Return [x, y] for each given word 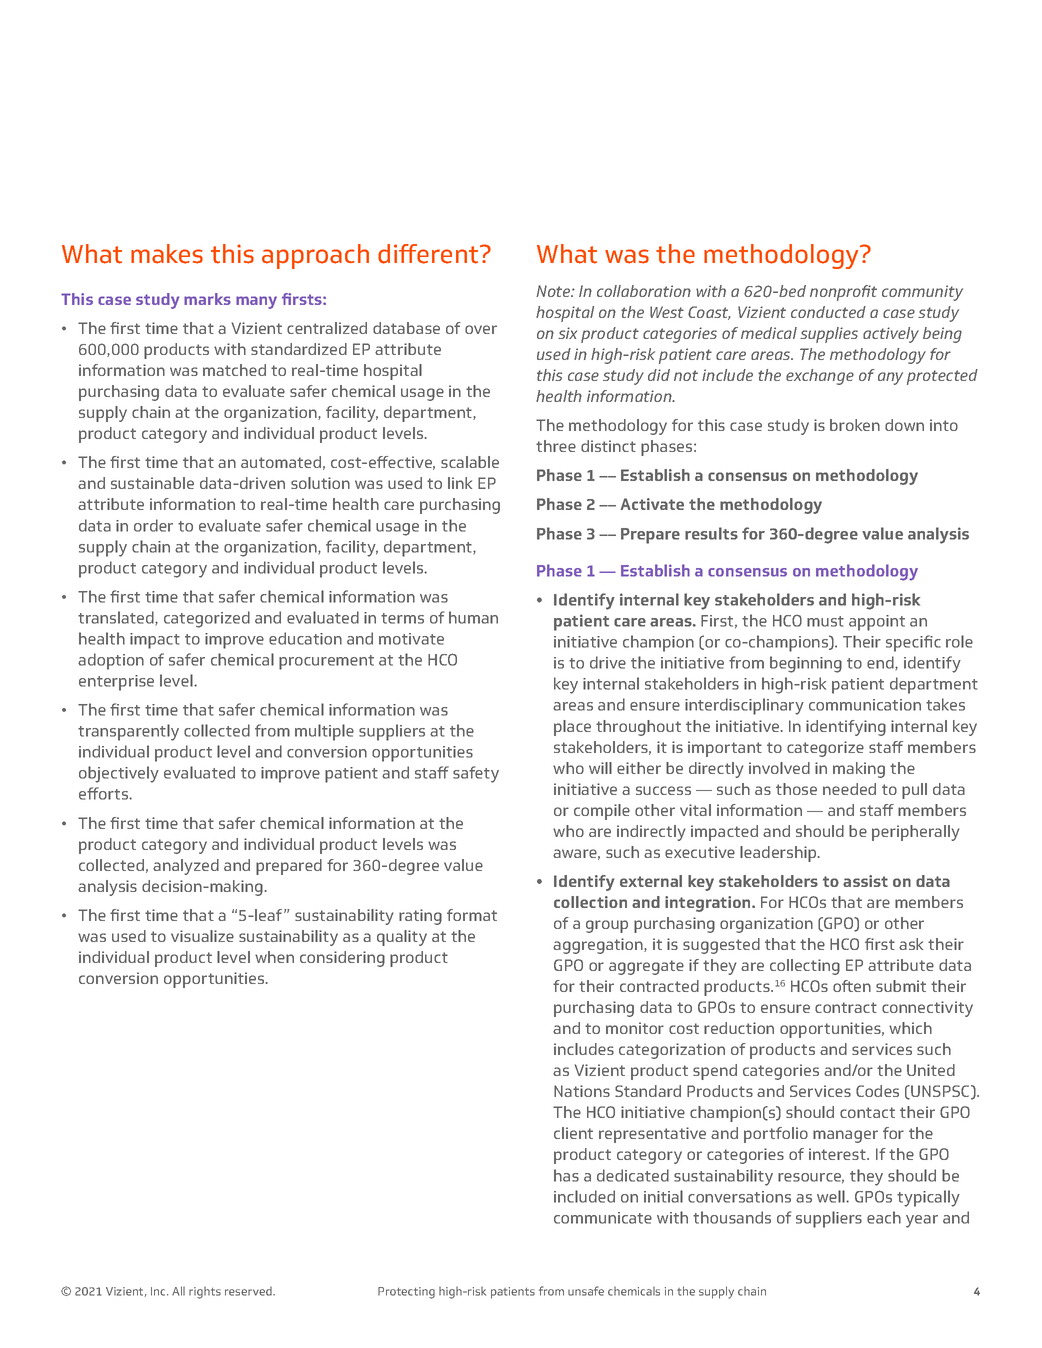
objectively [119, 774]
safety [476, 774]
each [884, 1217]
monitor [635, 1028]
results [711, 533]
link [460, 483]
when [274, 957]
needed [849, 789]
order [153, 525]
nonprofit [843, 293]
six [567, 333]
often [852, 986]
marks [207, 299]
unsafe [586, 1291]
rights [205, 1293]
